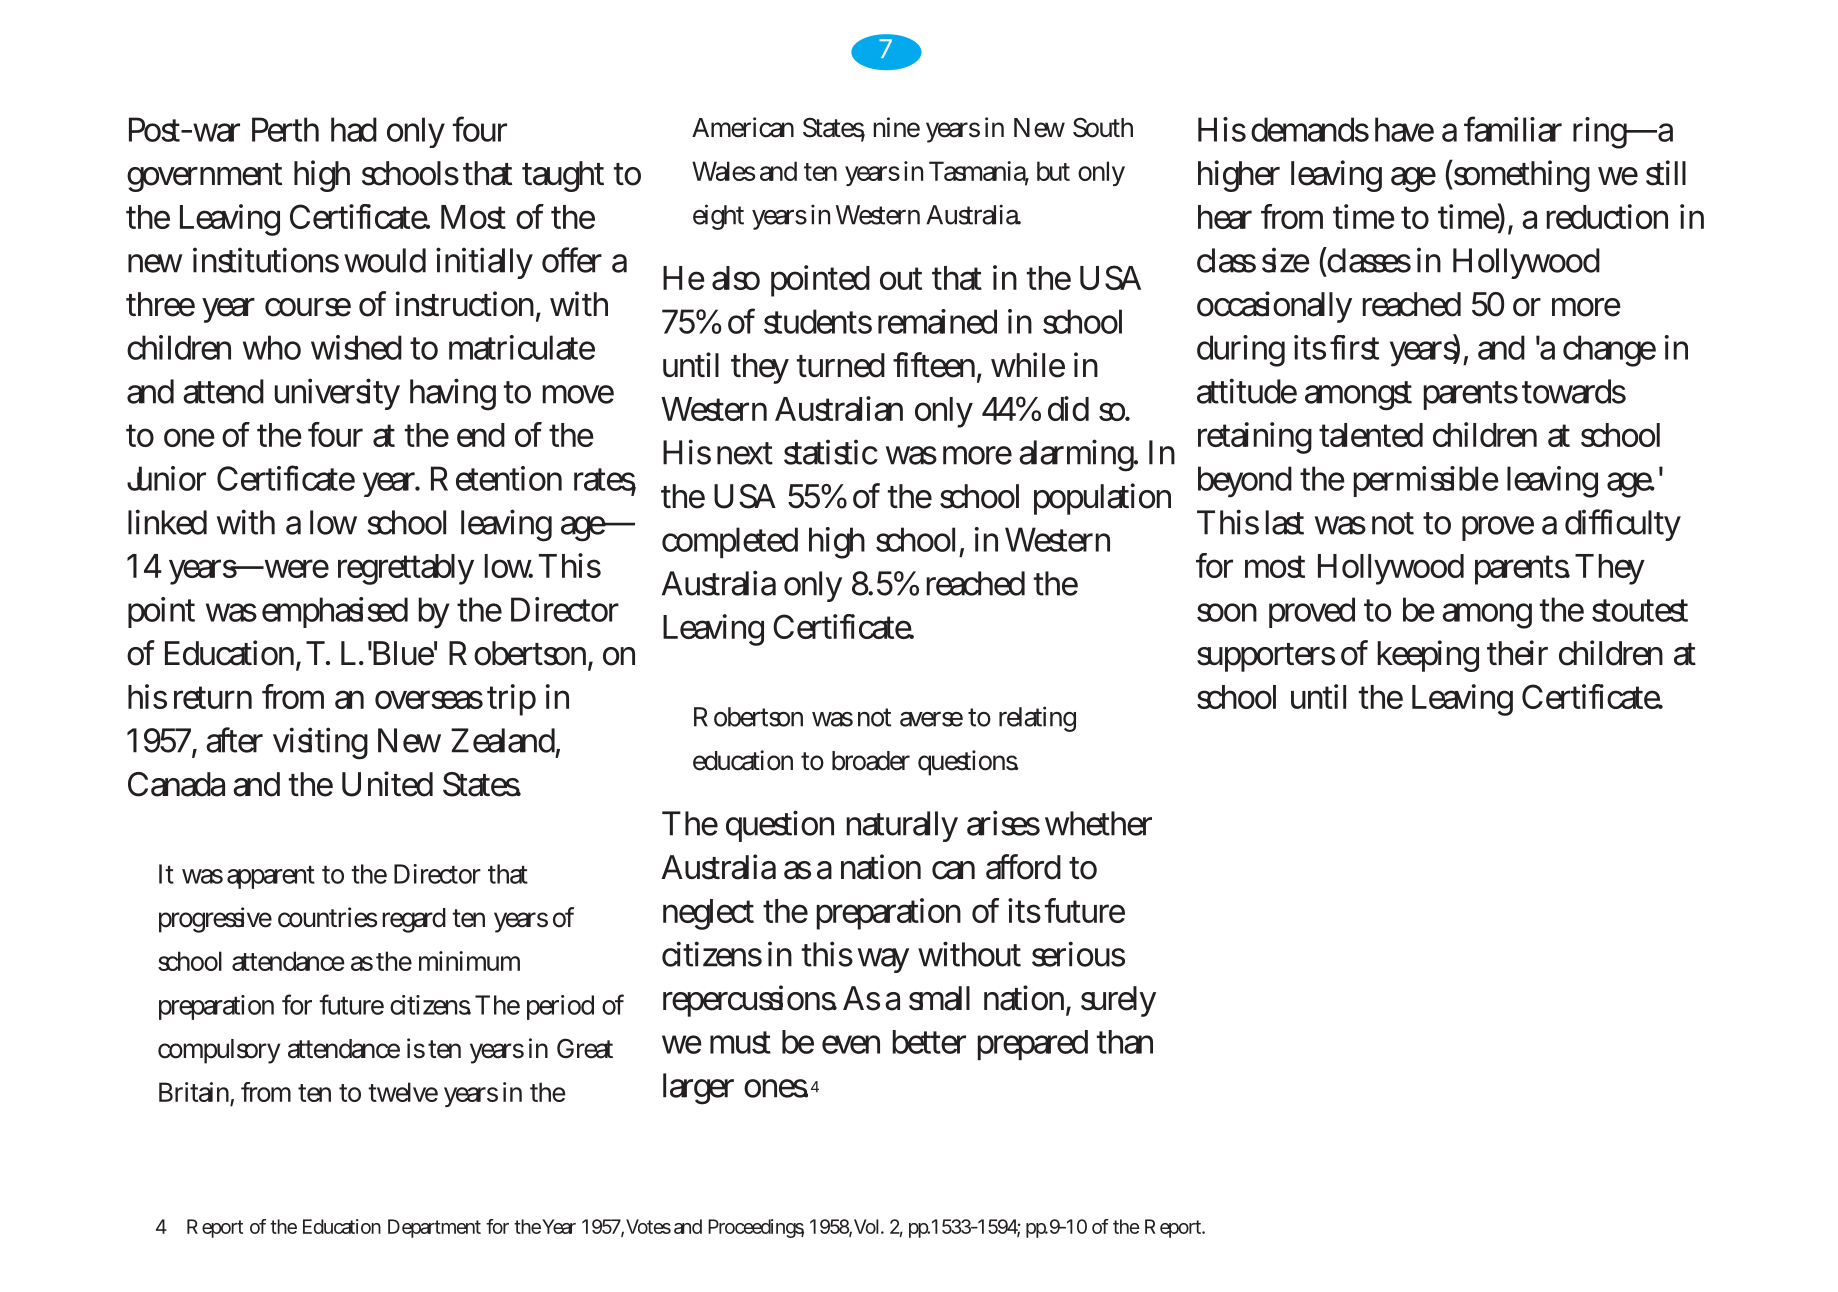  What do you see at coordinates (1053, 171) in the screenshot?
I see `but` at bounding box center [1053, 171].
